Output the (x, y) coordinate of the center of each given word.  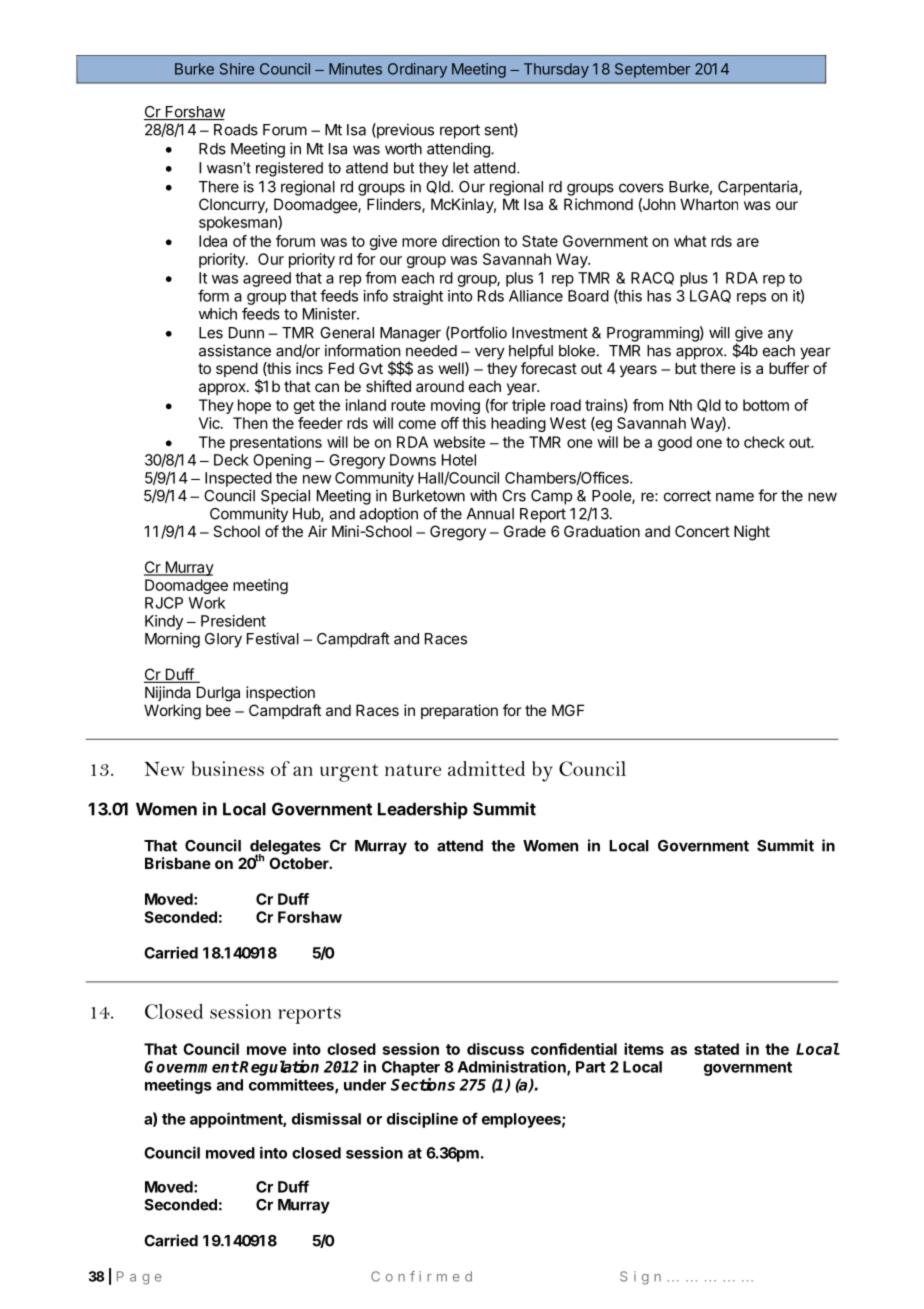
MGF (568, 710)
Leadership (423, 810)
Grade (525, 531)
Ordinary (417, 70)
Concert (702, 531)
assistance (235, 350)
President (233, 621)
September (652, 70)
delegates (285, 848)
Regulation (278, 1068)
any (780, 335)
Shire (237, 69)
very (490, 353)
